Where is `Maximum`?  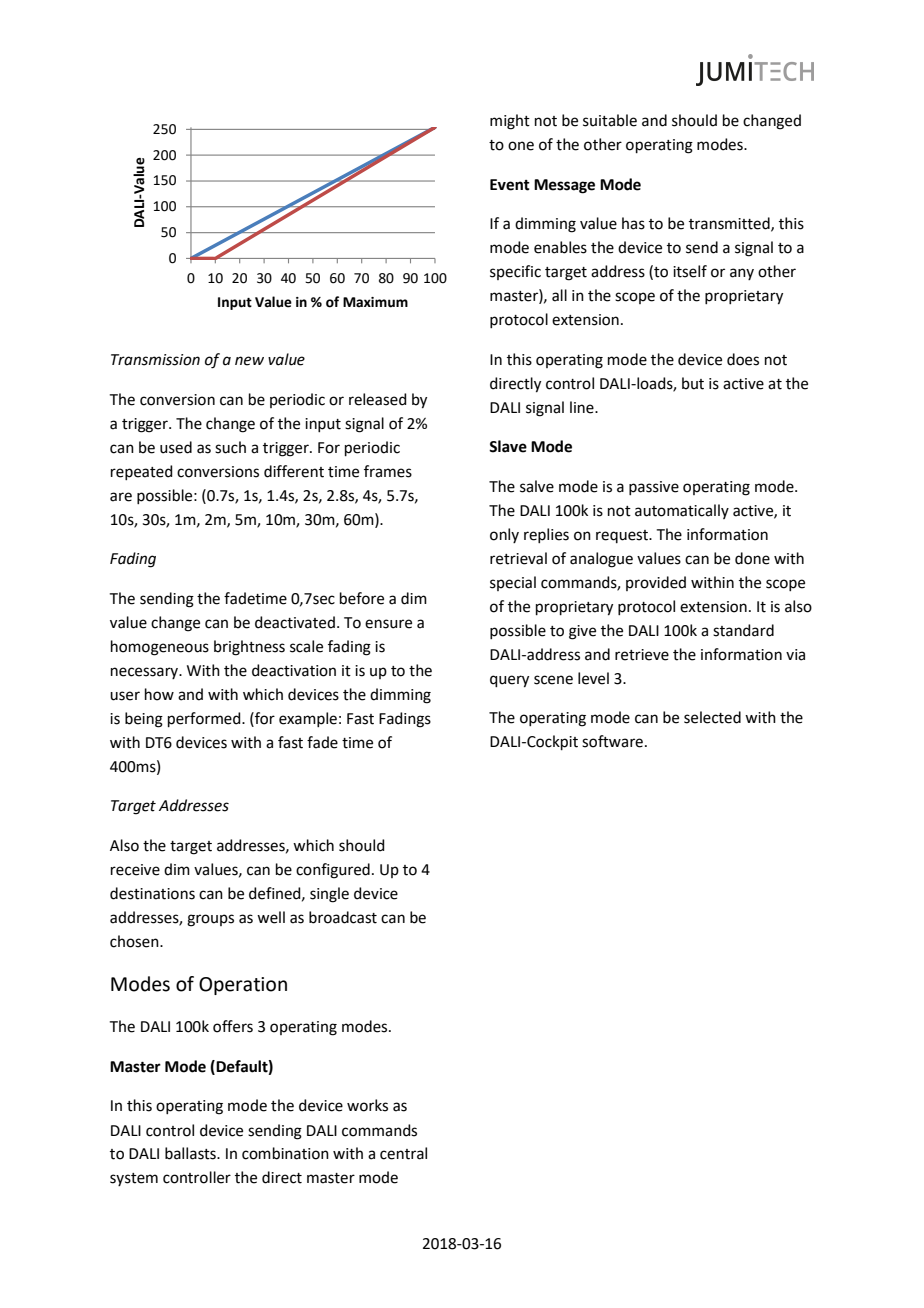
Maximum is located at coordinates (375, 302).
